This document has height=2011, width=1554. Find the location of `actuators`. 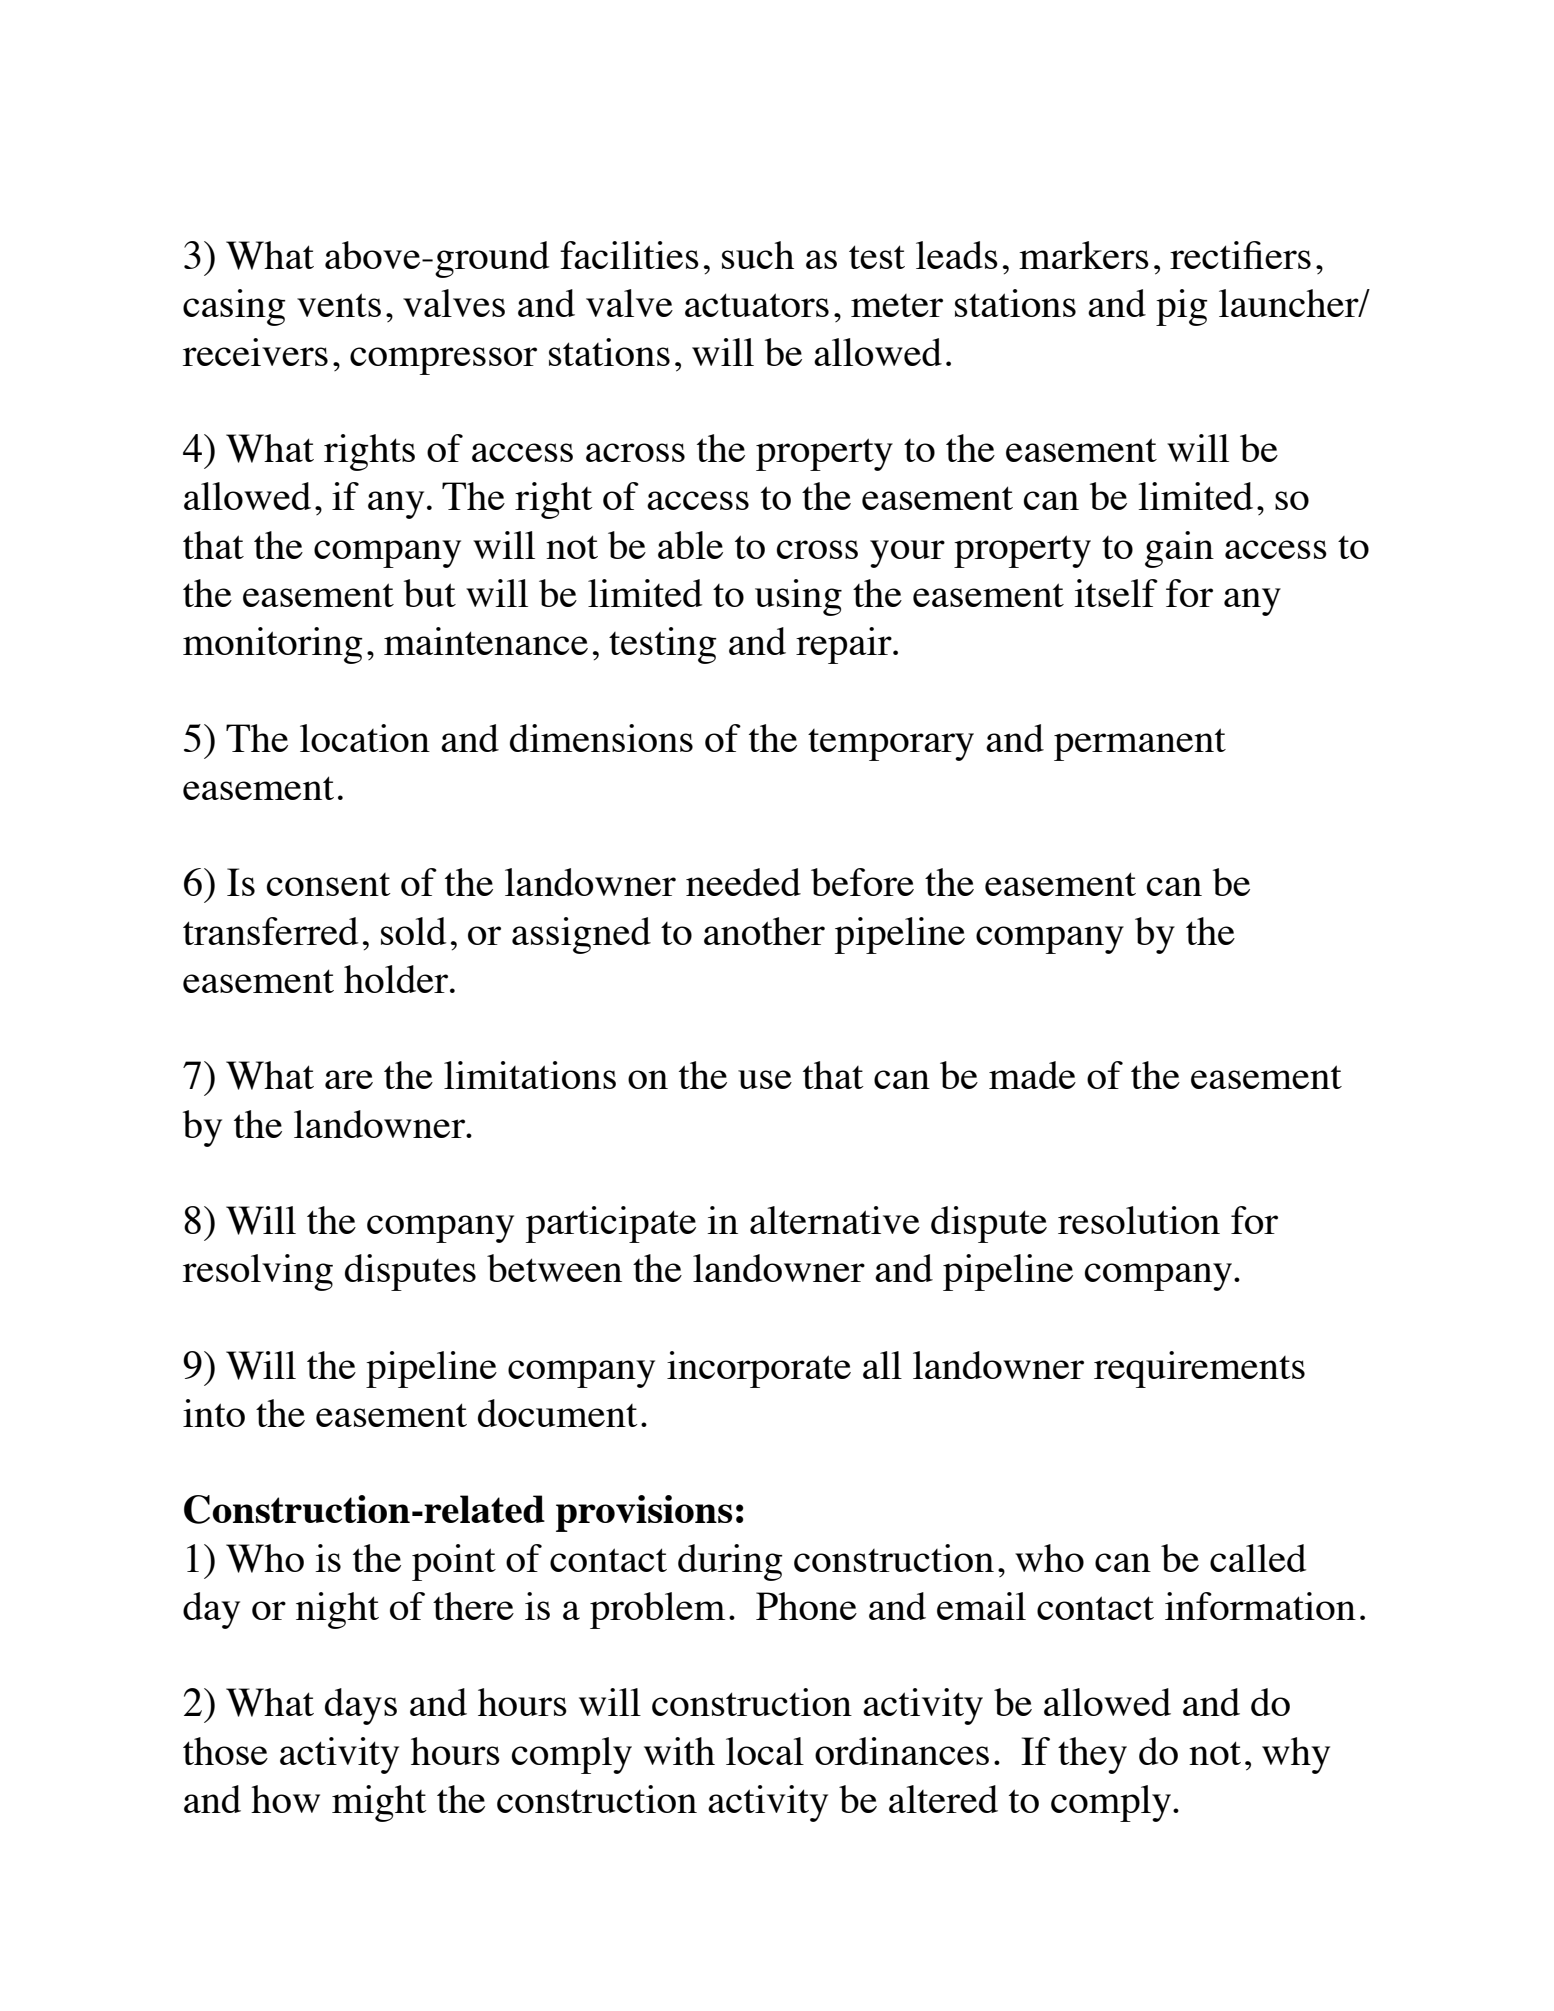

actuators is located at coordinates (757, 305).
